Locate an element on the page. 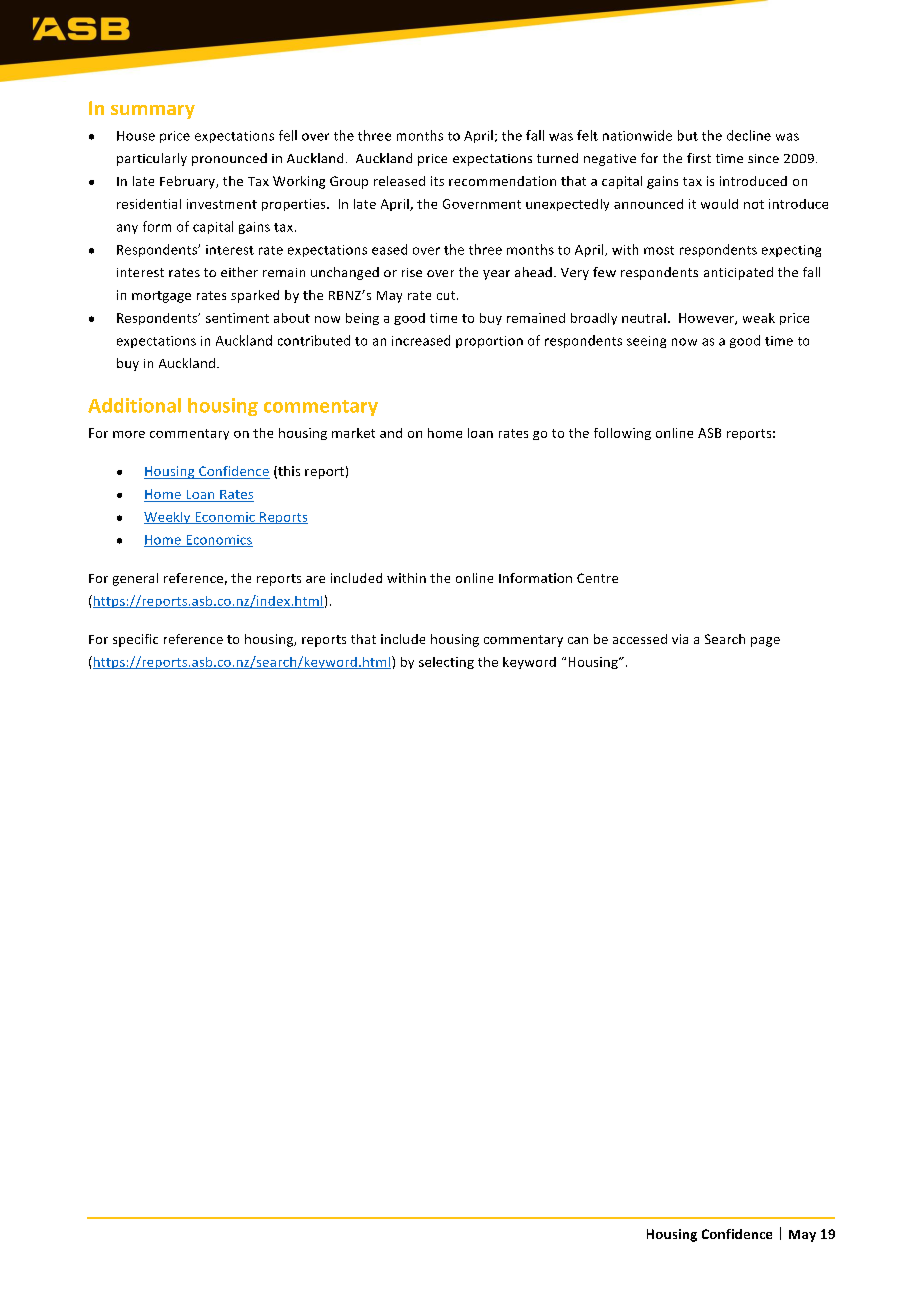 The width and height of the page is (924, 1307). proportion is located at coordinates (489, 342).
